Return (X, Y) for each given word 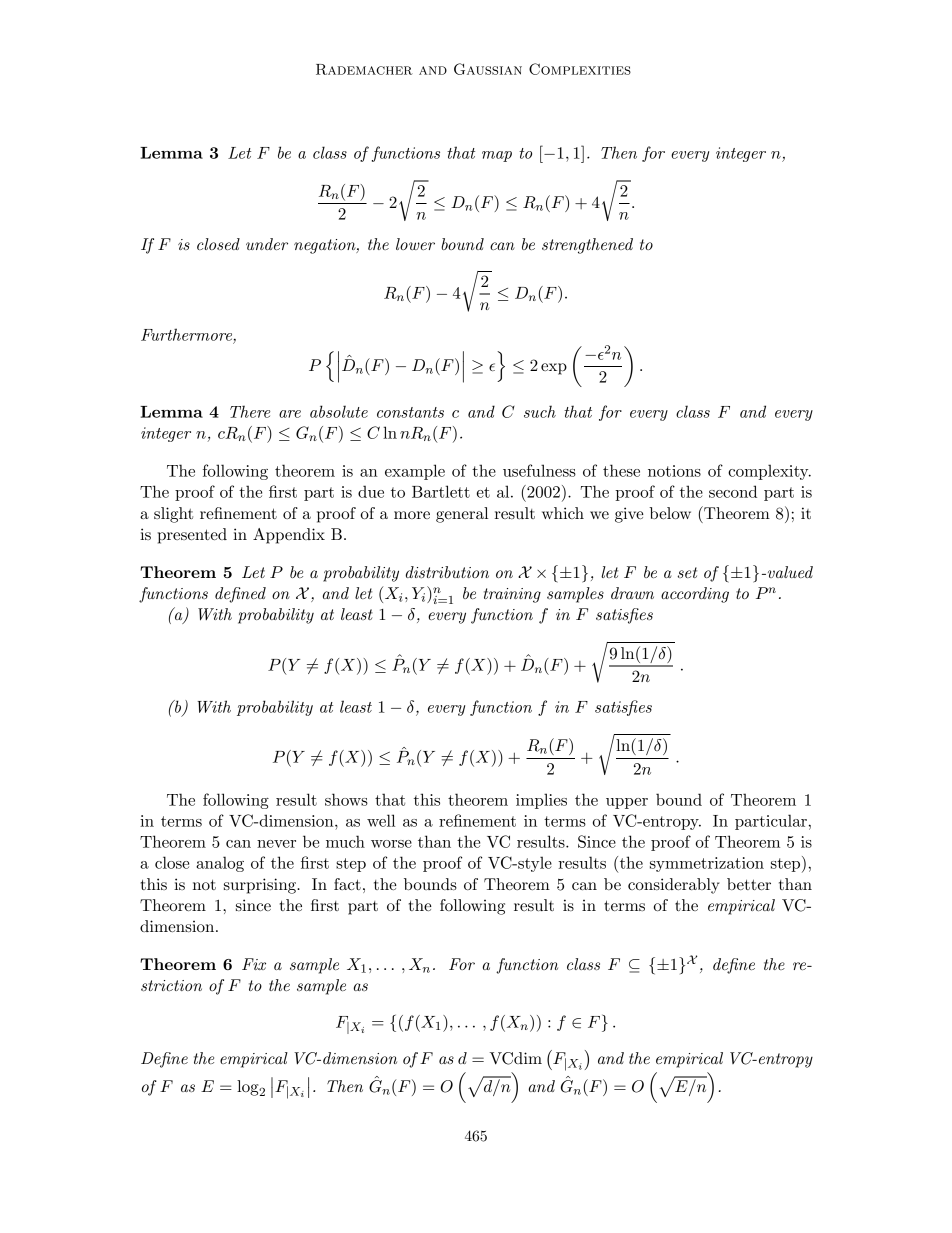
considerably (674, 886)
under (267, 244)
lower (415, 244)
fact (347, 884)
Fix (254, 964)
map (497, 156)
